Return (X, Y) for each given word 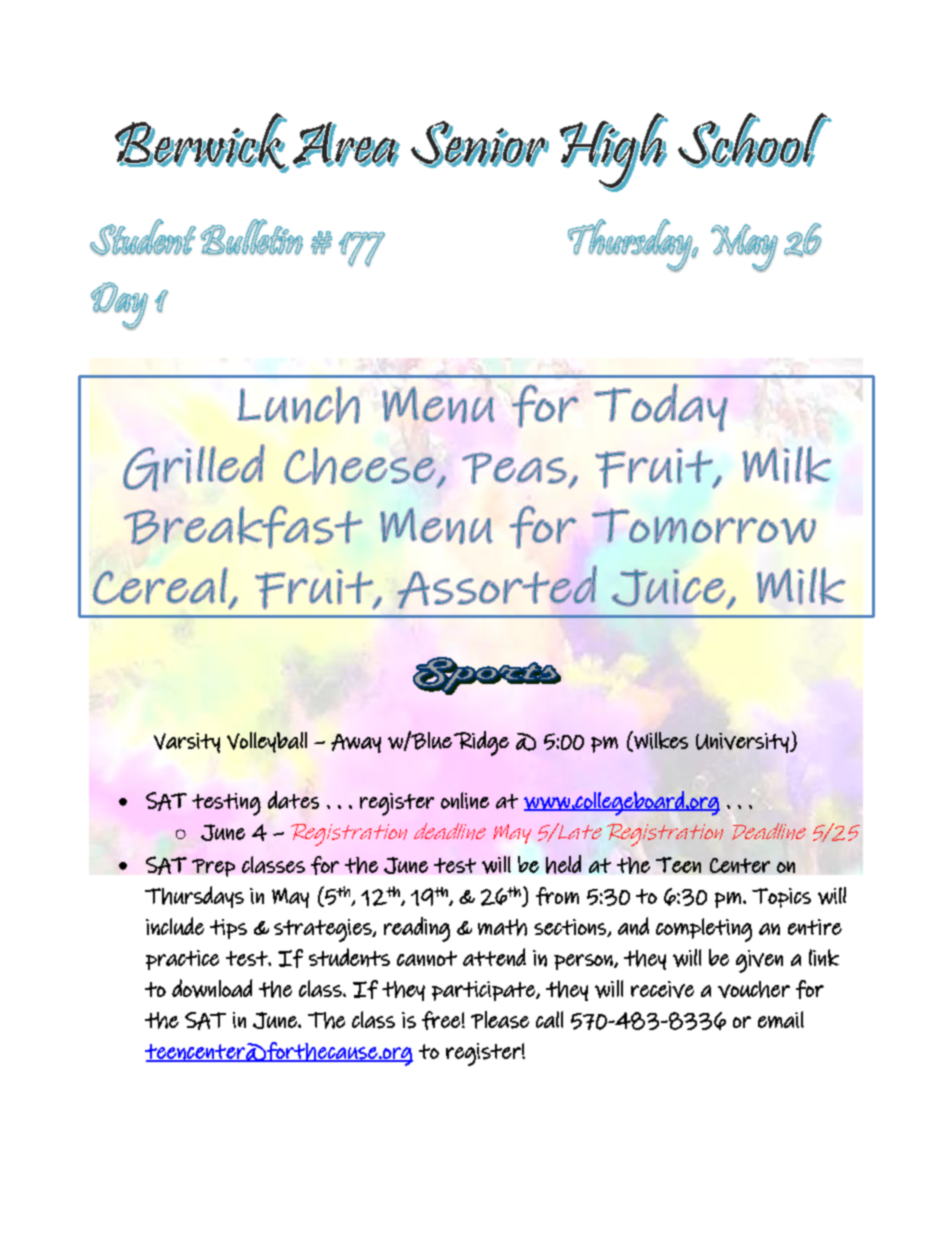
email (781, 1019)
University (743, 743)
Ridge (481, 743)
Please (500, 1020)
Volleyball (267, 742)
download (212, 988)
